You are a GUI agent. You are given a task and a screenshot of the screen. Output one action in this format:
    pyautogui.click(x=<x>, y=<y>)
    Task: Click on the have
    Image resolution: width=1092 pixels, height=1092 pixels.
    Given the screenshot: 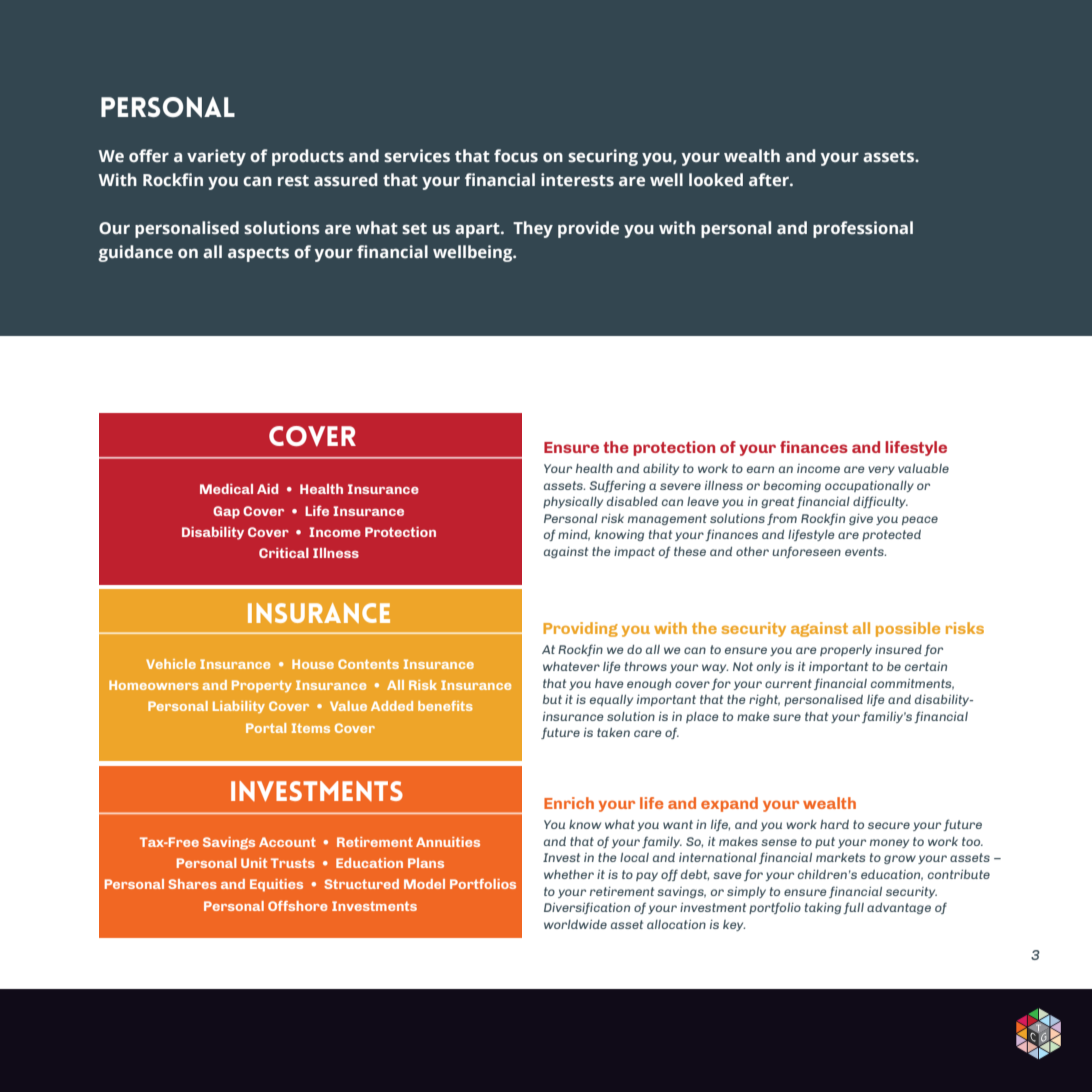 What is the action you would take?
    pyautogui.click(x=609, y=683)
